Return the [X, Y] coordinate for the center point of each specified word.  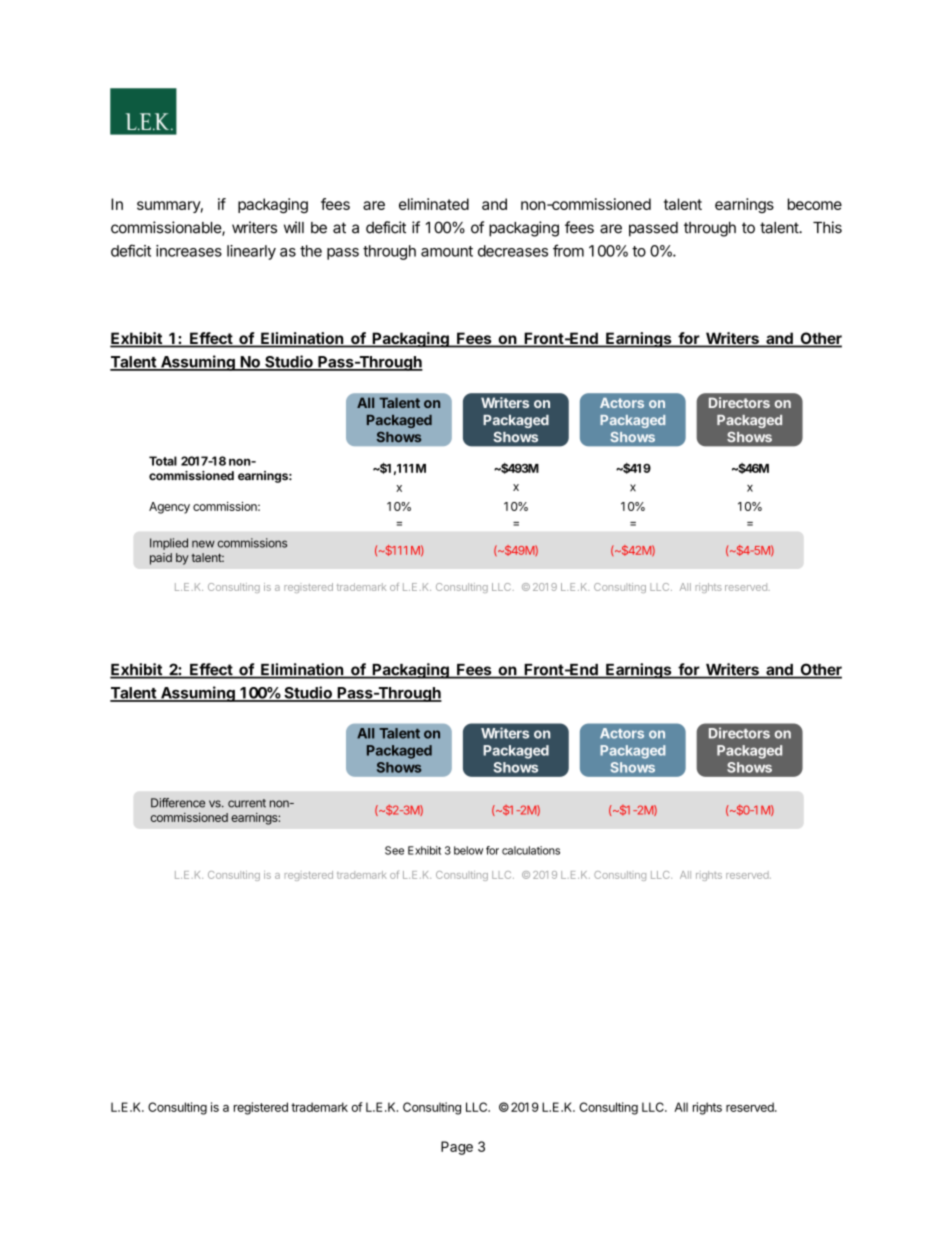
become [815, 204]
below [468, 850]
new [203, 544]
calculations [531, 850]
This [827, 227]
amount [447, 251]
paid [161, 559]
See [394, 850]
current [247, 803]
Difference [178, 803]
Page [457, 1148]
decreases [513, 251]
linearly [251, 252]
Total [163, 461]
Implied [169, 544]
